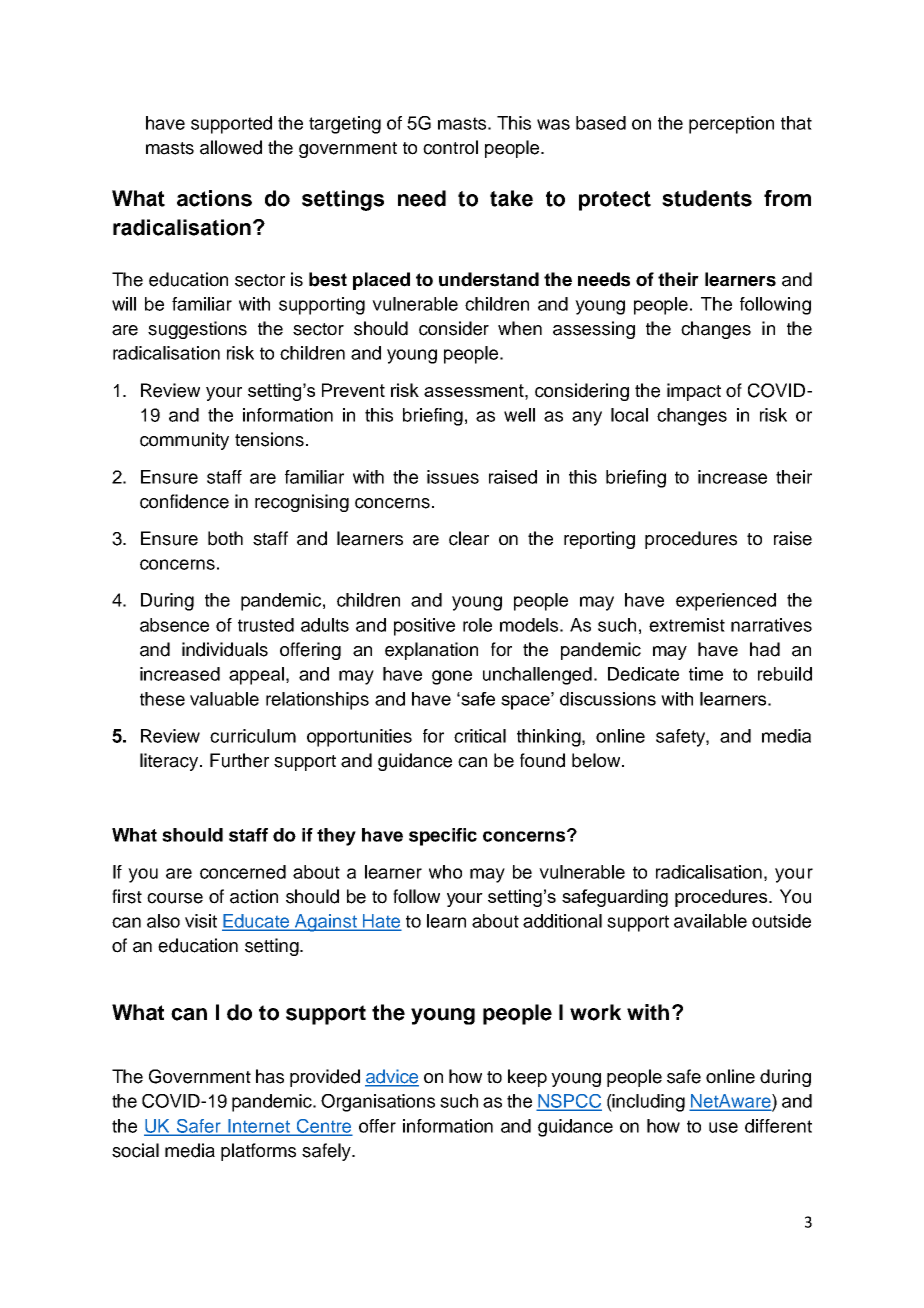 This screenshot has height=1308, width=924. What do you see at coordinates (469, 538) in the screenshot?
I see `clear` at bounding box center [469, 538].
